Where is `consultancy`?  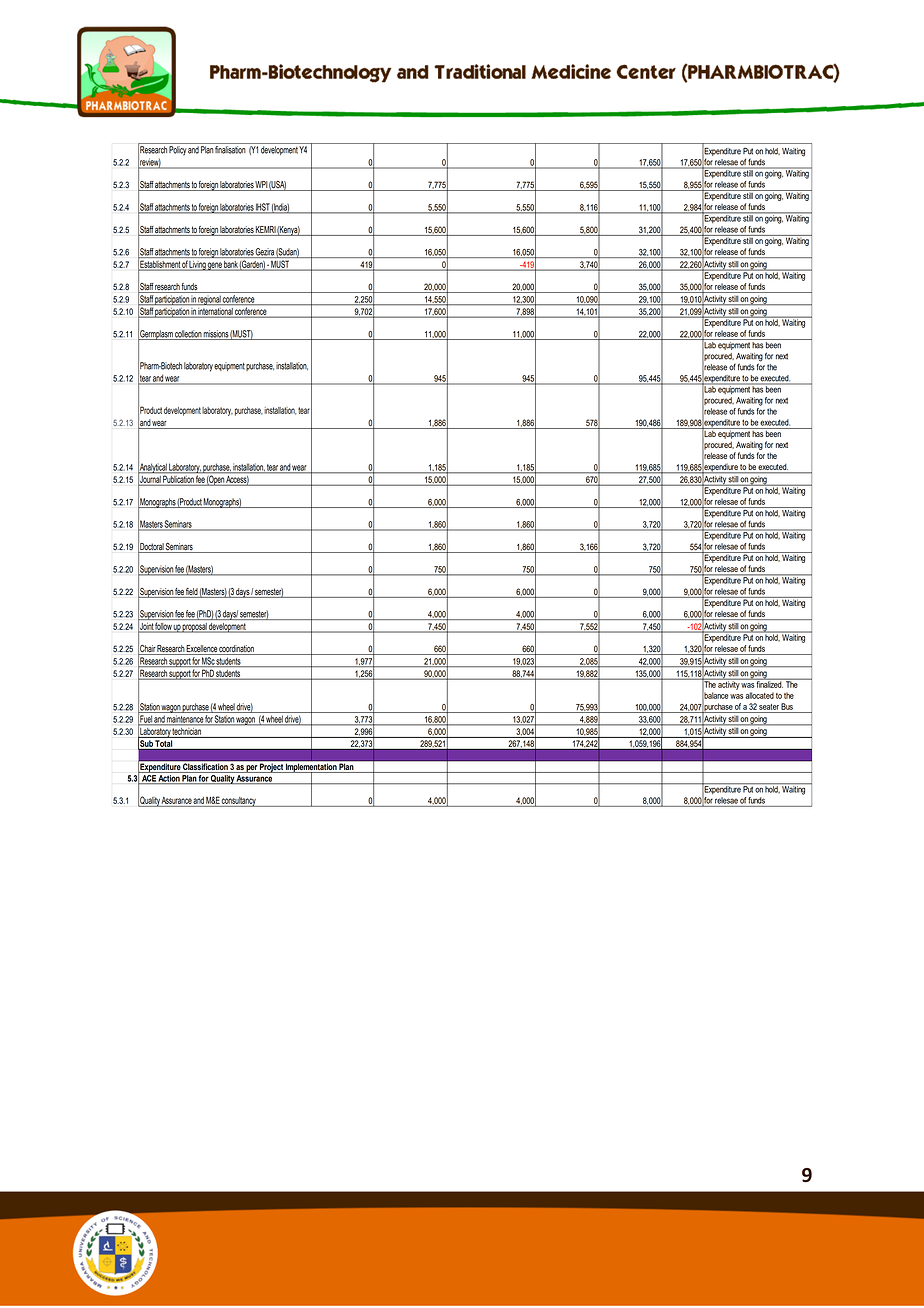
consultancy is located at coordinates (239, 802).
